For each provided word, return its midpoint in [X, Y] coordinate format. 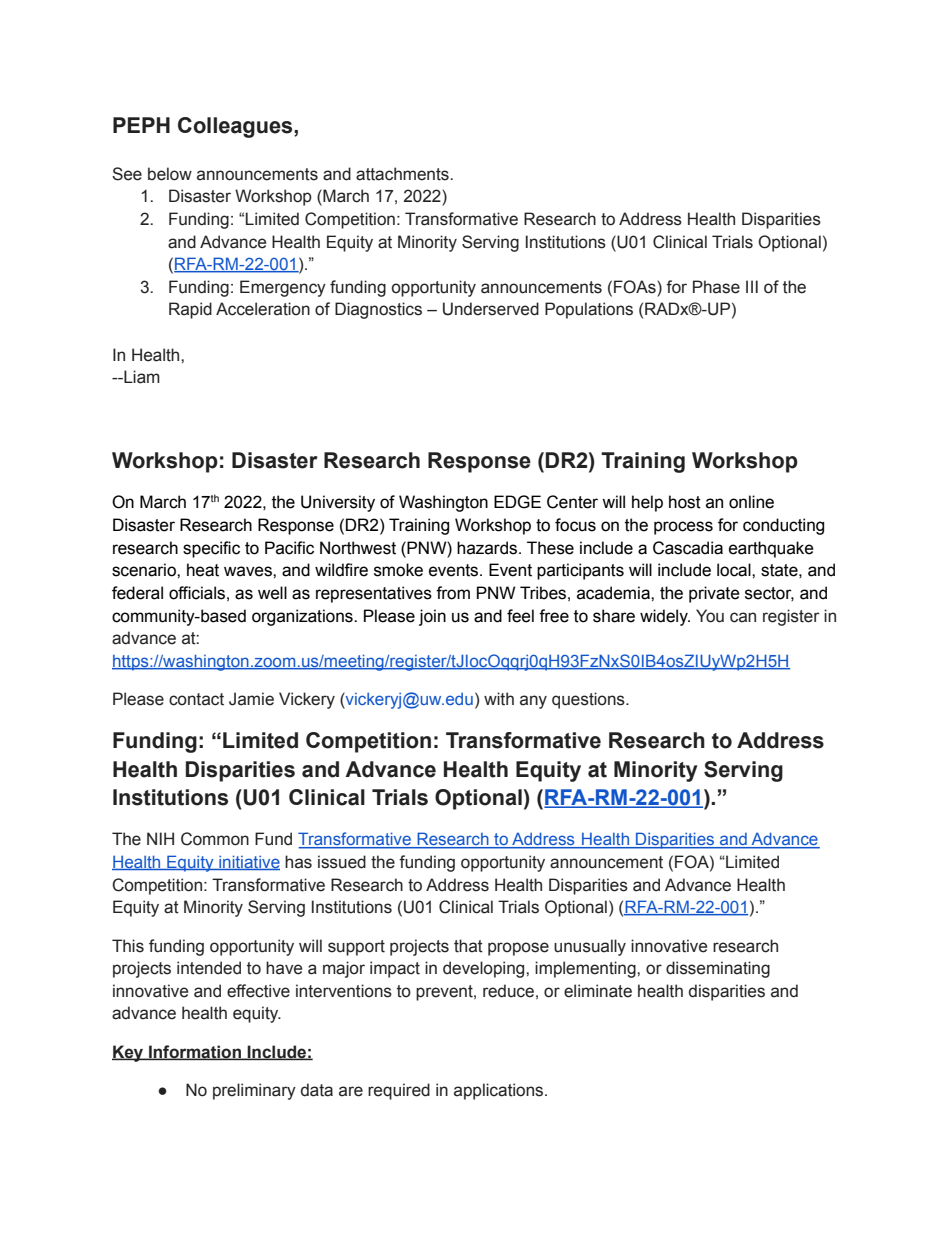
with [499, 699]
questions [589, 700]
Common [215, 839]
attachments [403, 174]
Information [195, 1052]
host [685, 502]
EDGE [517, 502]
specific [211, 549]
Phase [716, 287]
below [170, 174]
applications [500, 1091]
